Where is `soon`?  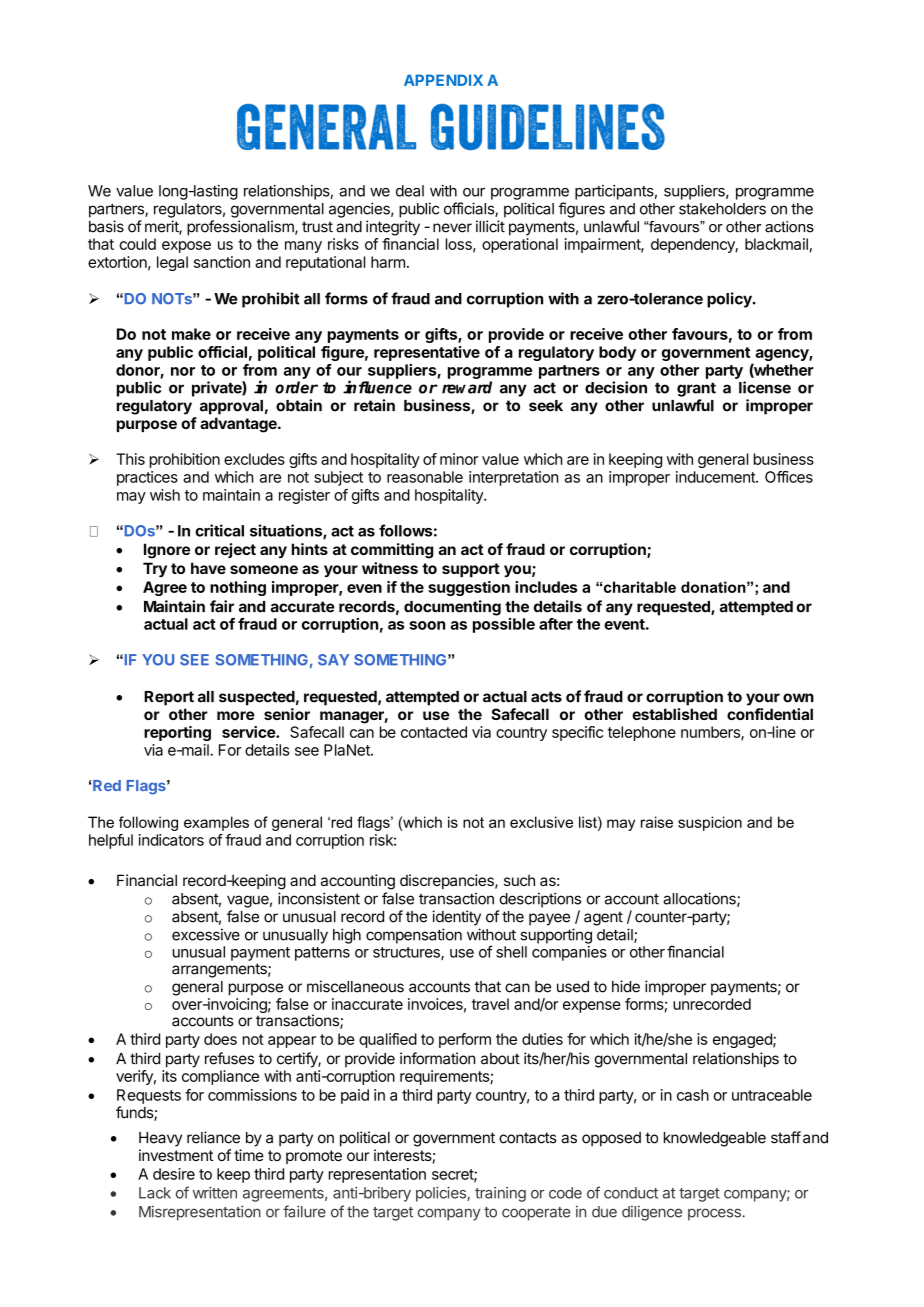
soon is located at coordinates (427, 625).
